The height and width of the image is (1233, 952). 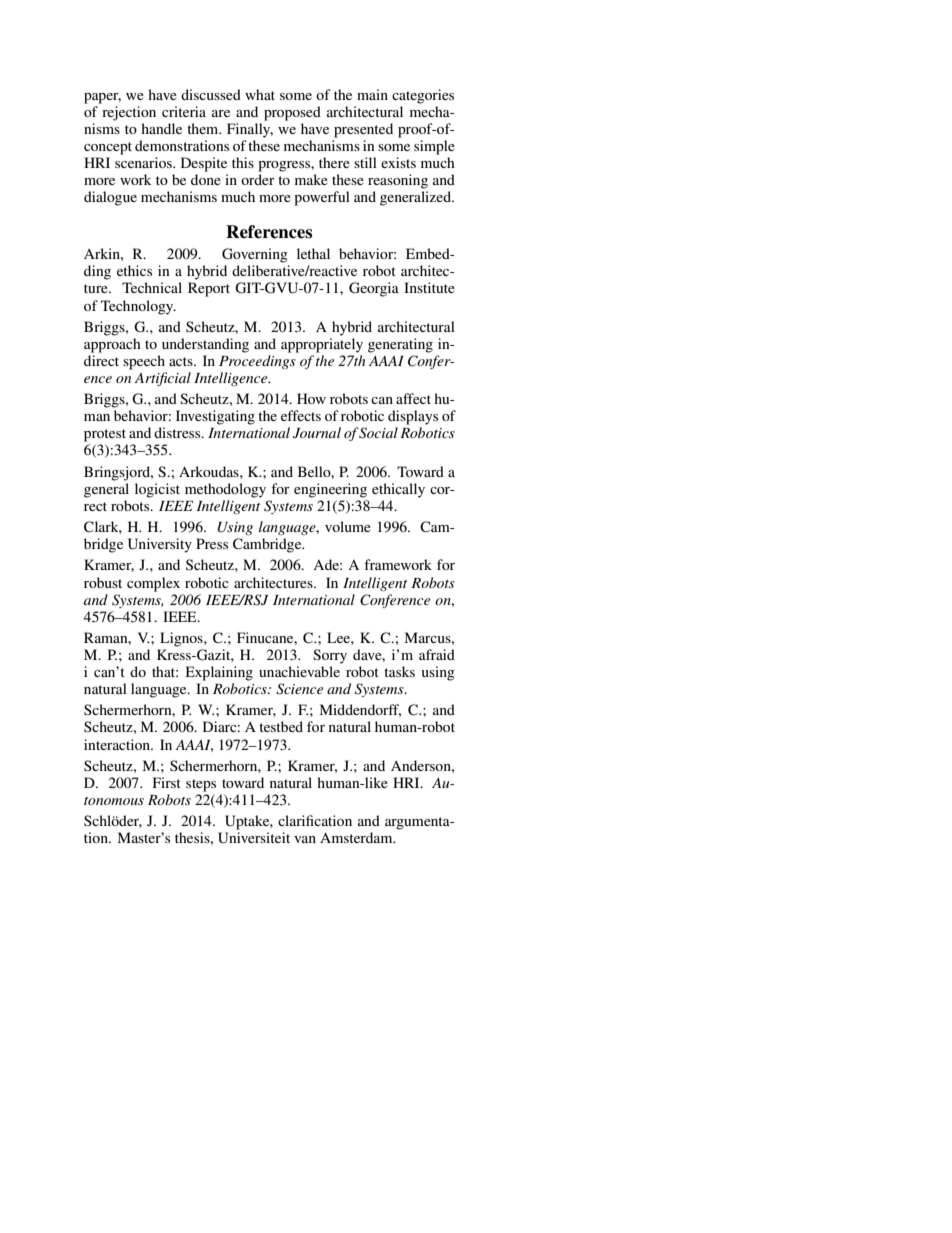 I want to click on First, so click(x=167, y=782).
